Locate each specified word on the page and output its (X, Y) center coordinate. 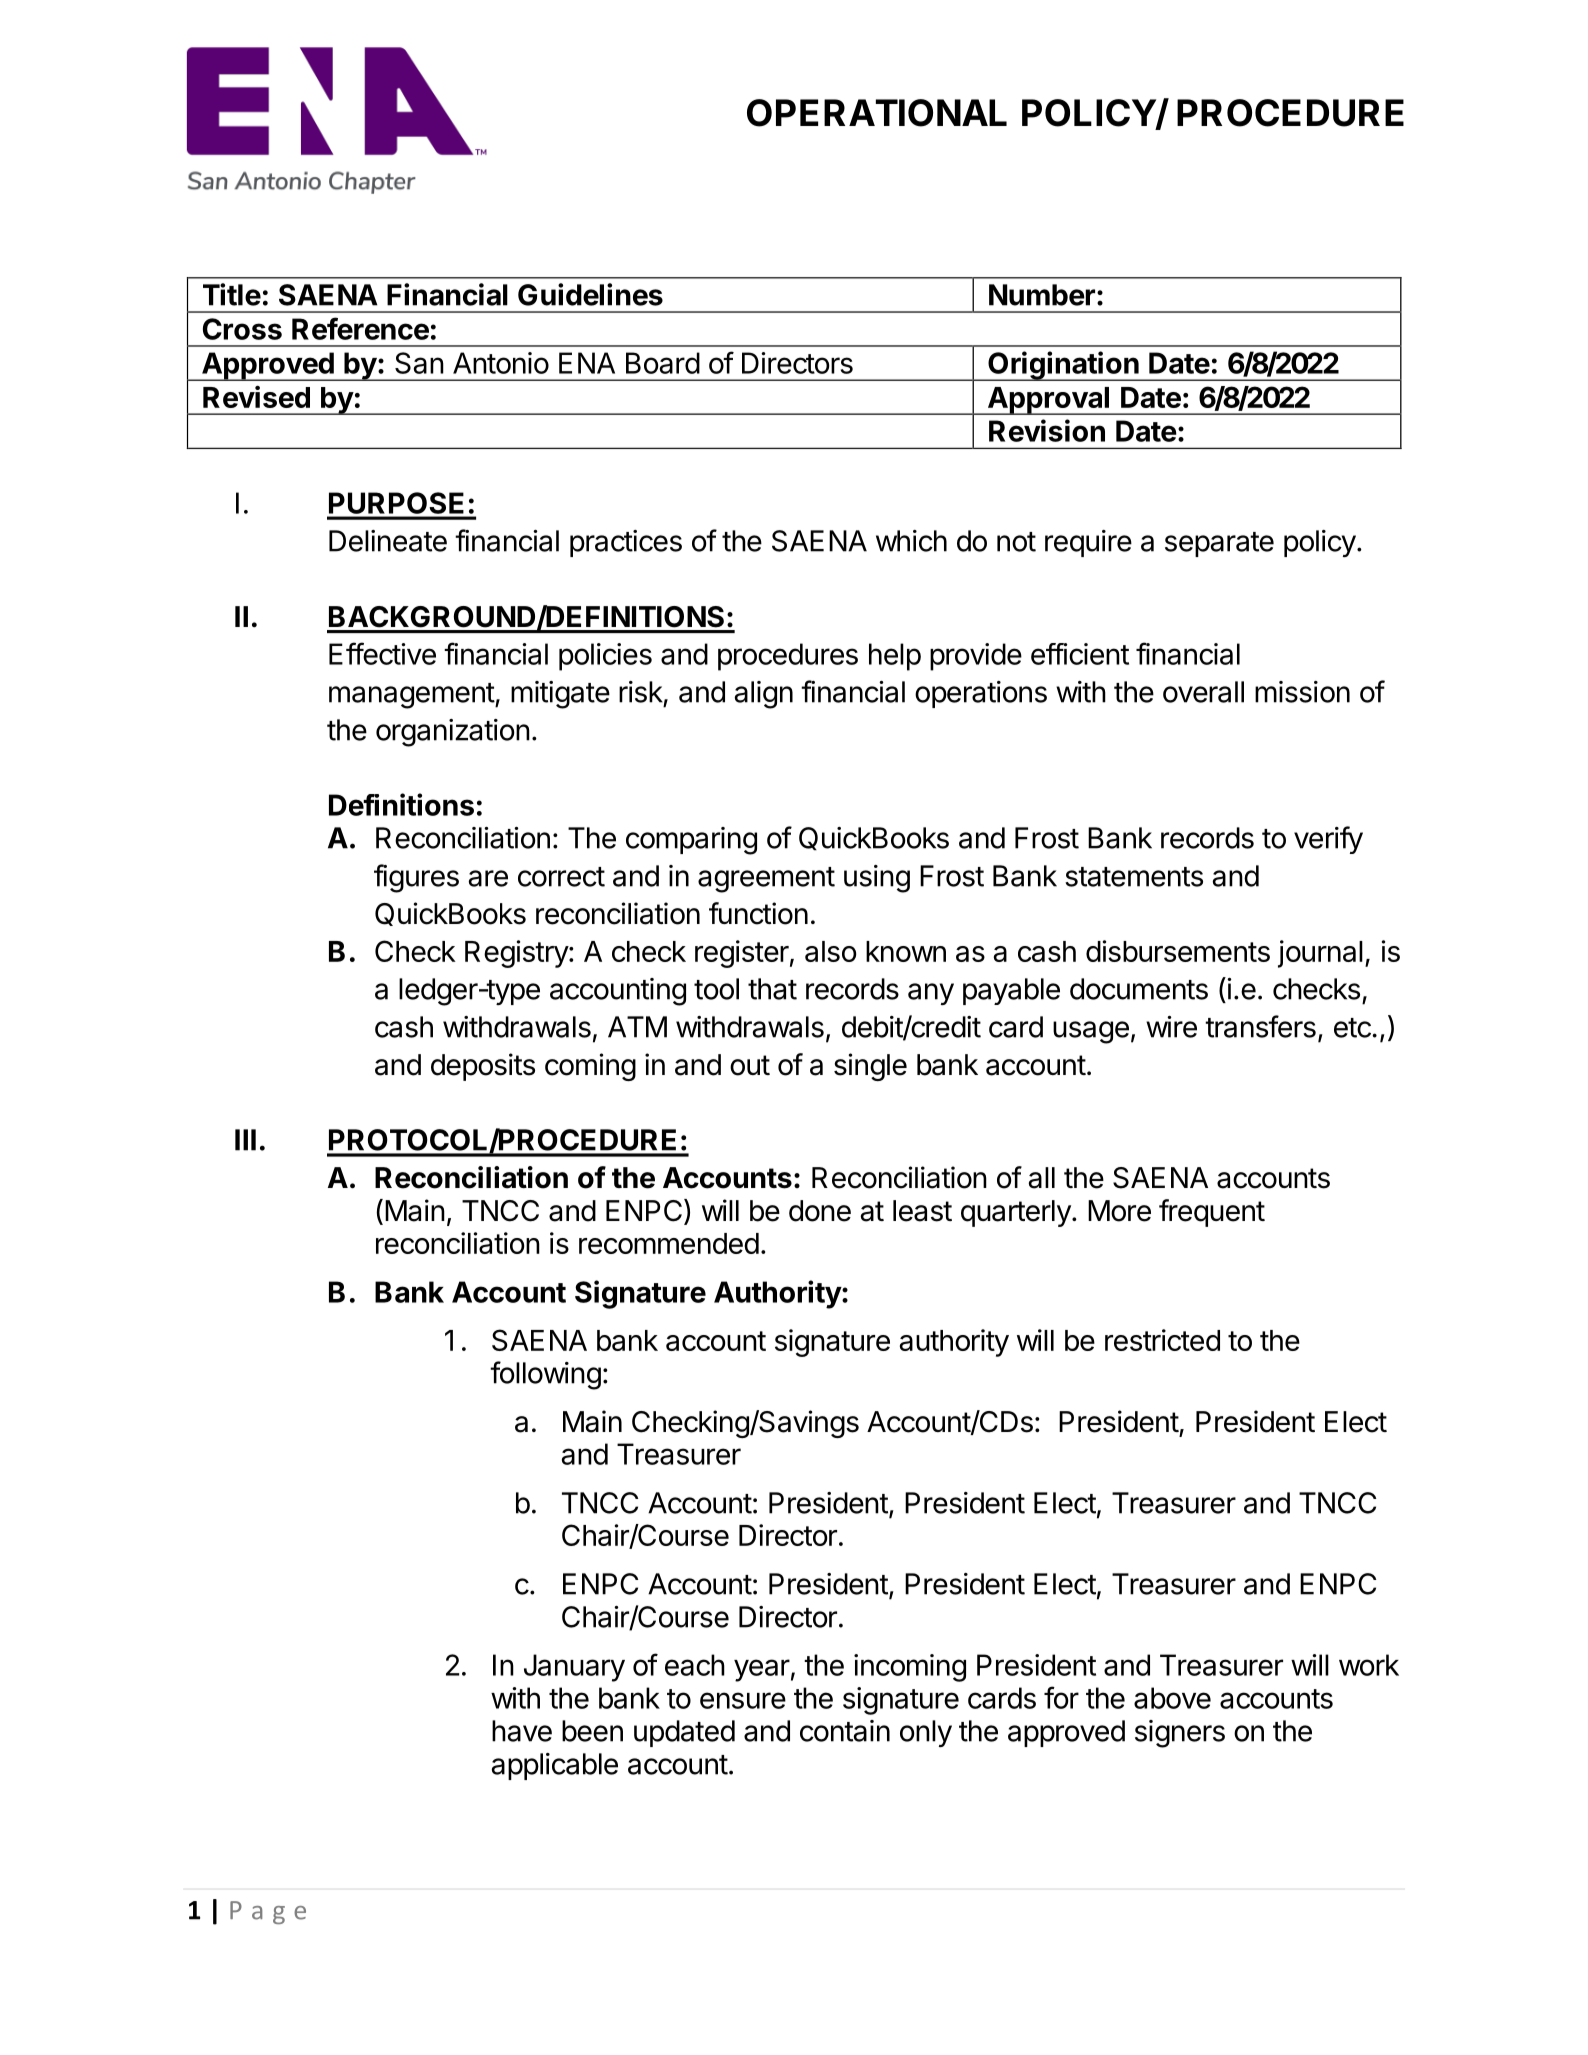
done (820, 1211)
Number (1042, 295)
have (522, 1731)
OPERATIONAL (877, 113)
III (245, 1140)
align (763, 695)
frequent (1212, 1213)
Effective (382, 653)
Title (232, 294)
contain (845, 1731)
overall (1203, 692)
